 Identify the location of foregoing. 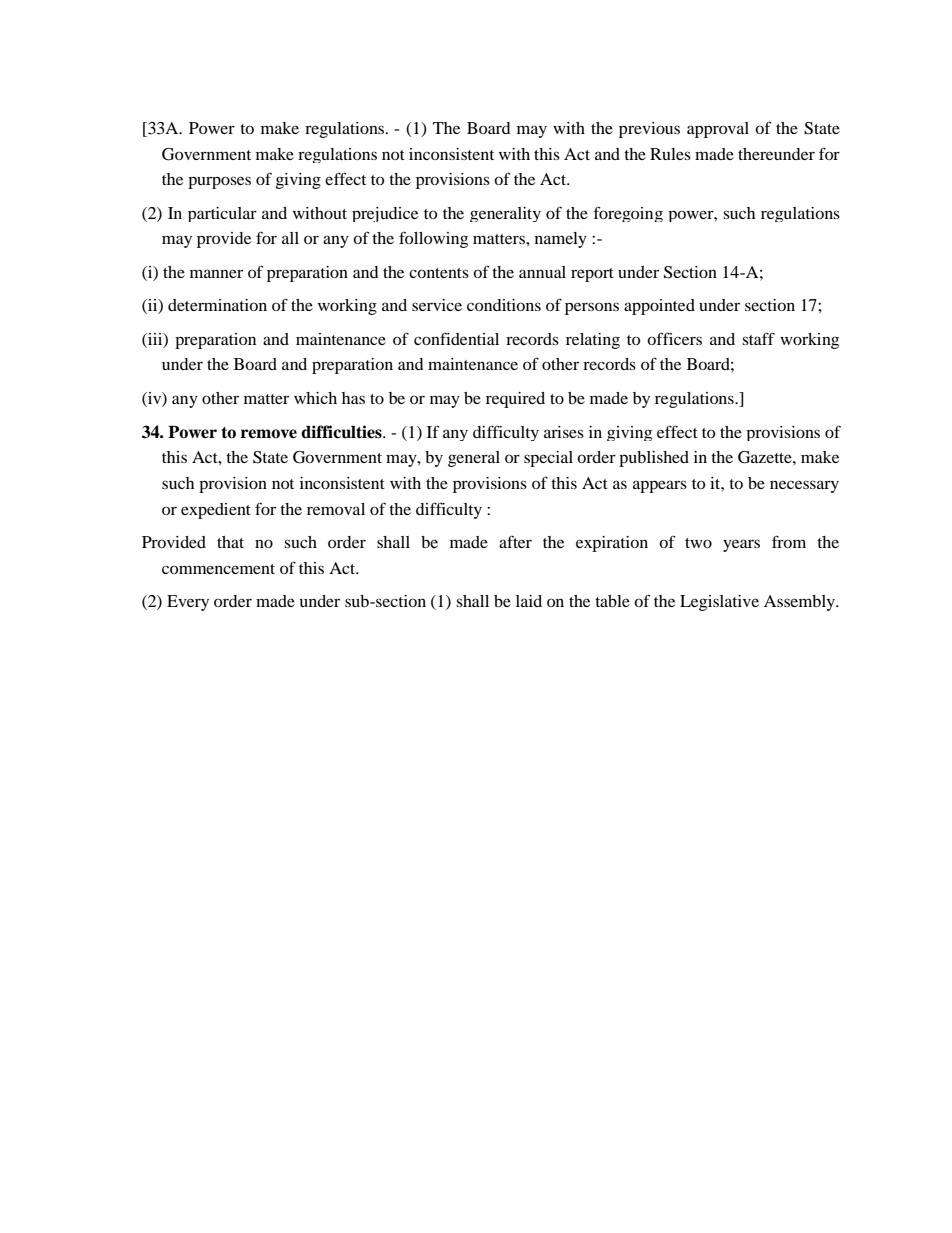
(628, 214).
